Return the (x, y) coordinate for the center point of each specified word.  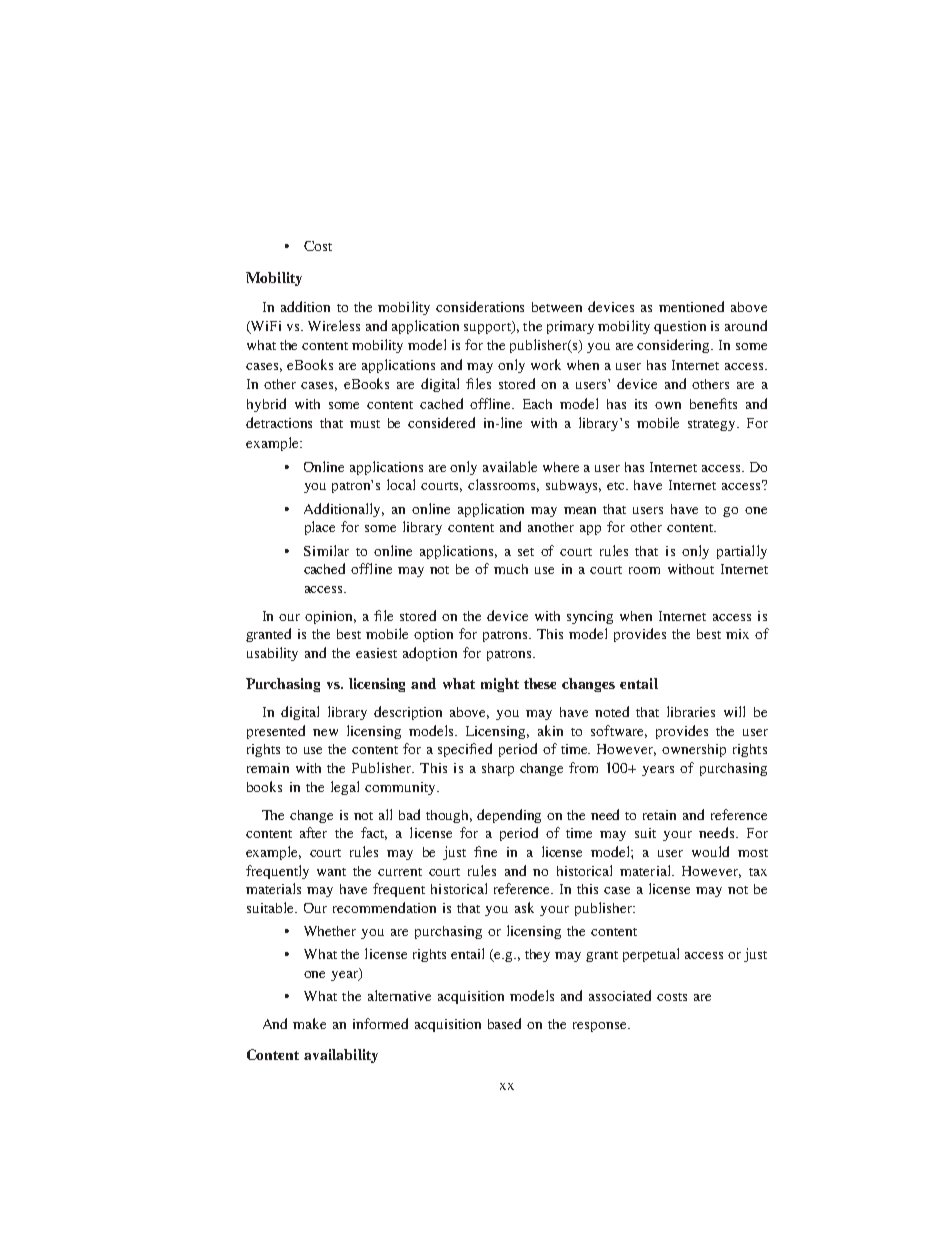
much (511, 569)
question (680, 327)
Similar (326, 550)
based (504, 1023)
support (488, 327)
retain (659, 815)
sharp (498, 769)
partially (742, 552)
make (309, 1023)
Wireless (334, 325)
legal (345, 788)
